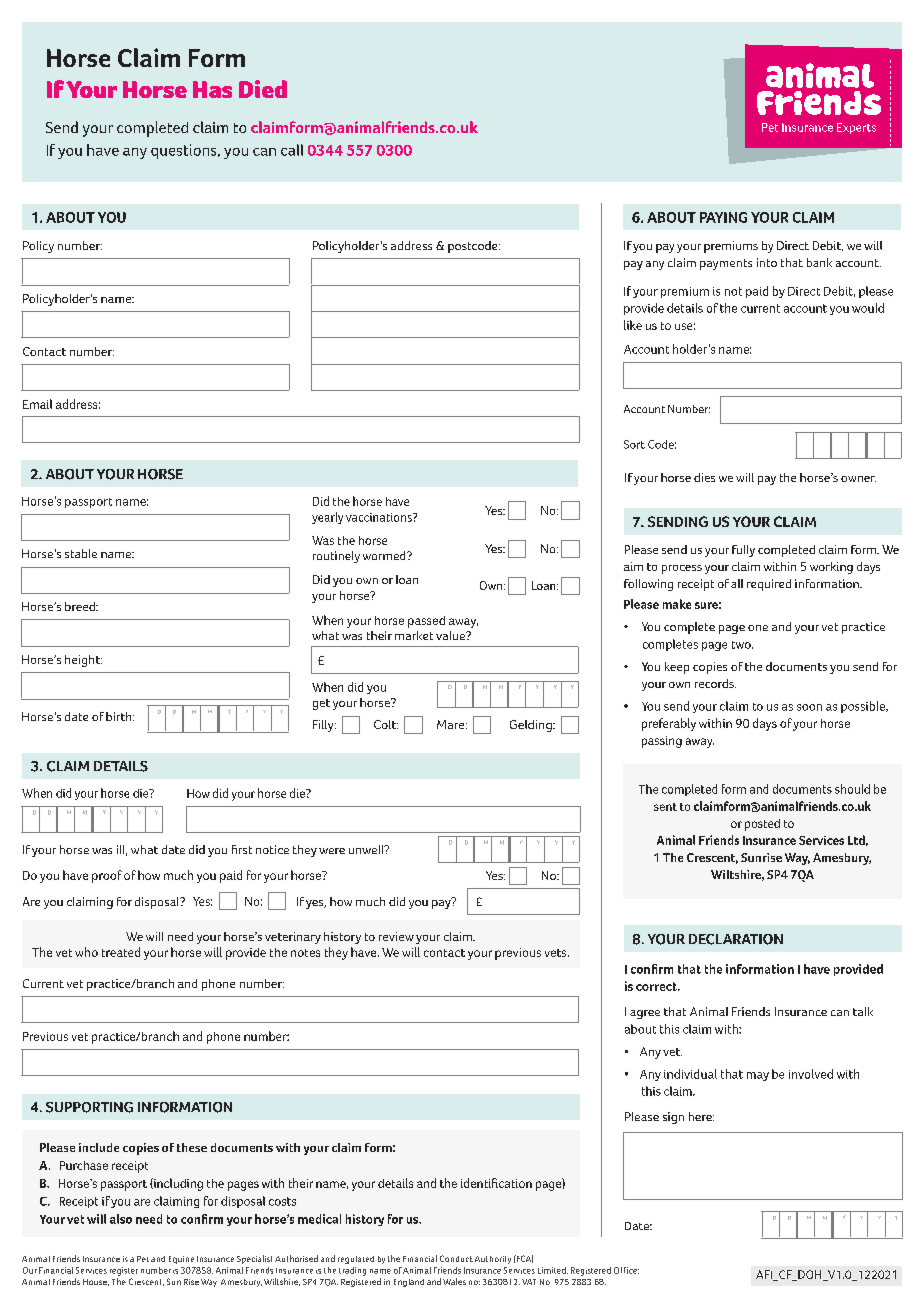 This screenshot has width=924, height=1308. What do you see at coordinates (396, 936) in the screenshot?
I see `review` at bounding box center [396, 936].
